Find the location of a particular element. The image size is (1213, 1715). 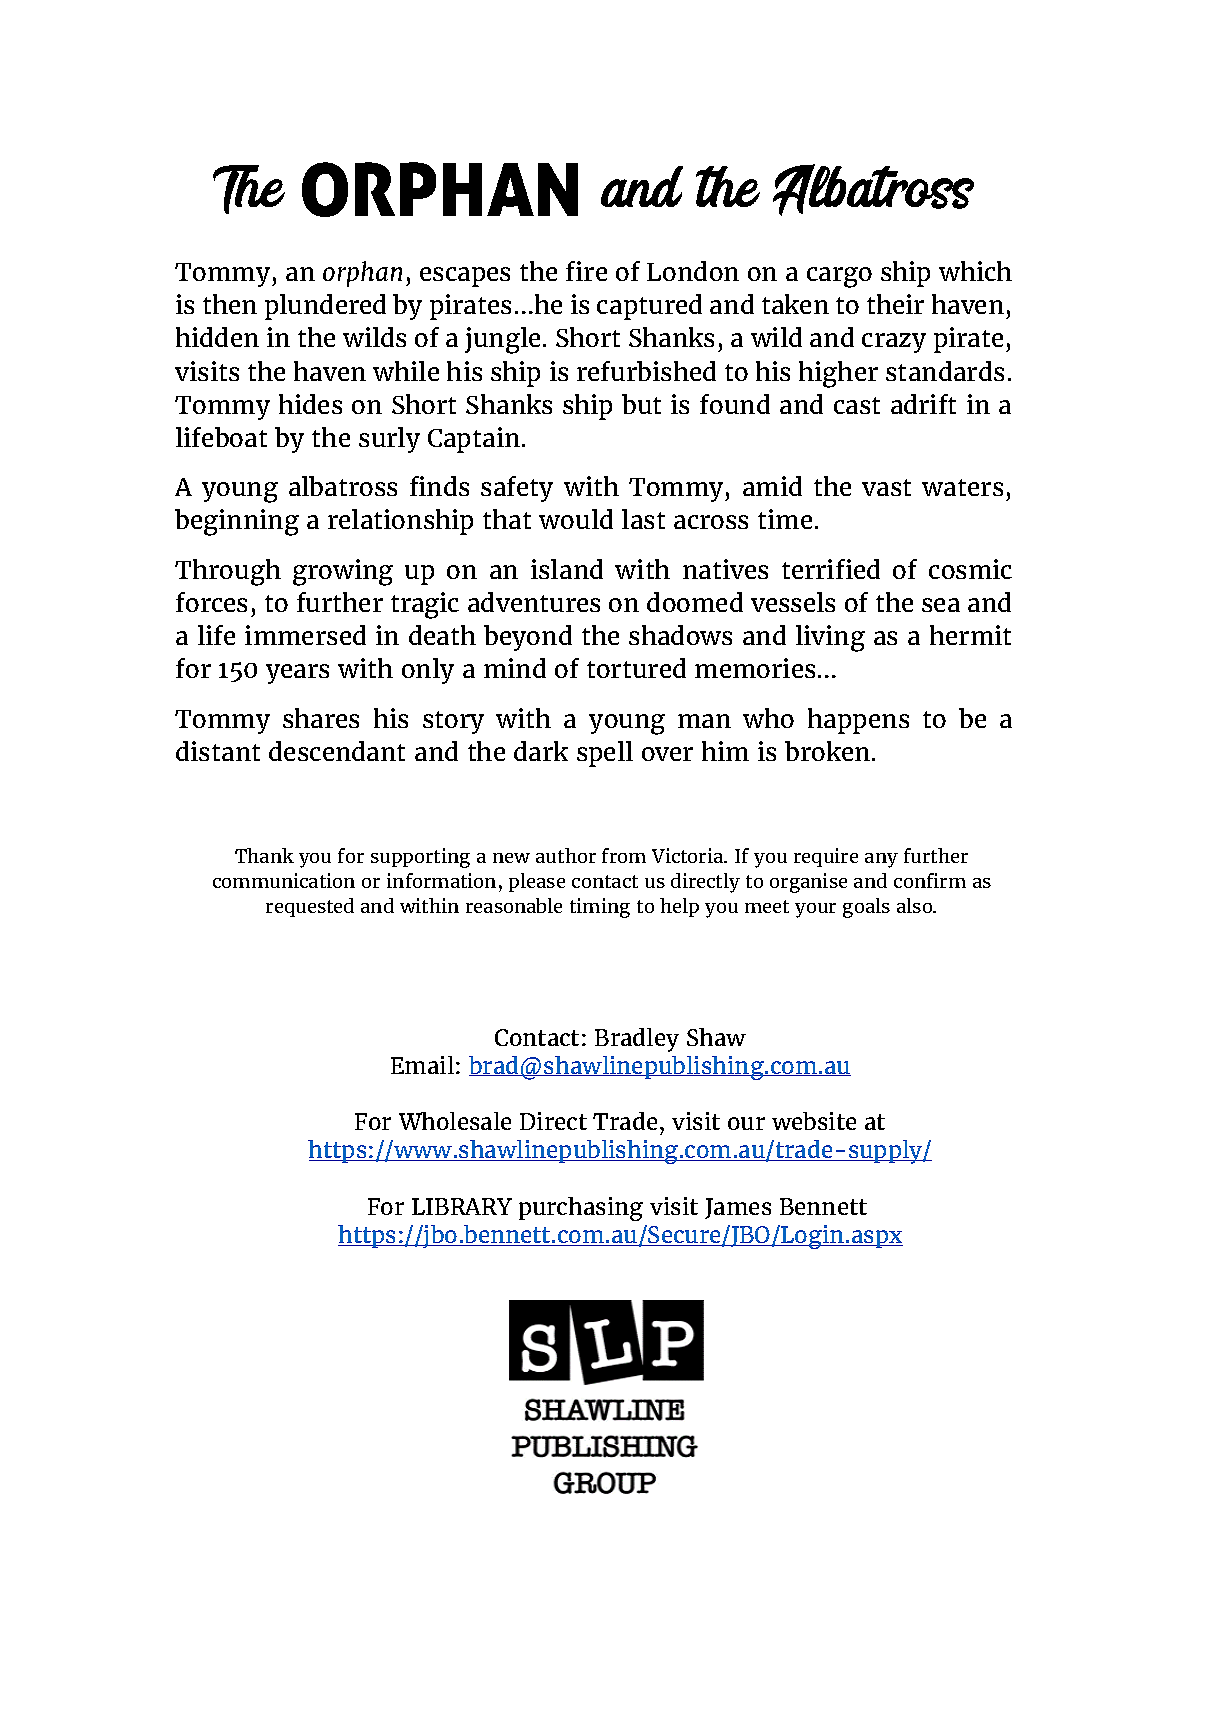

communication is located at coordinates (284, 880).
